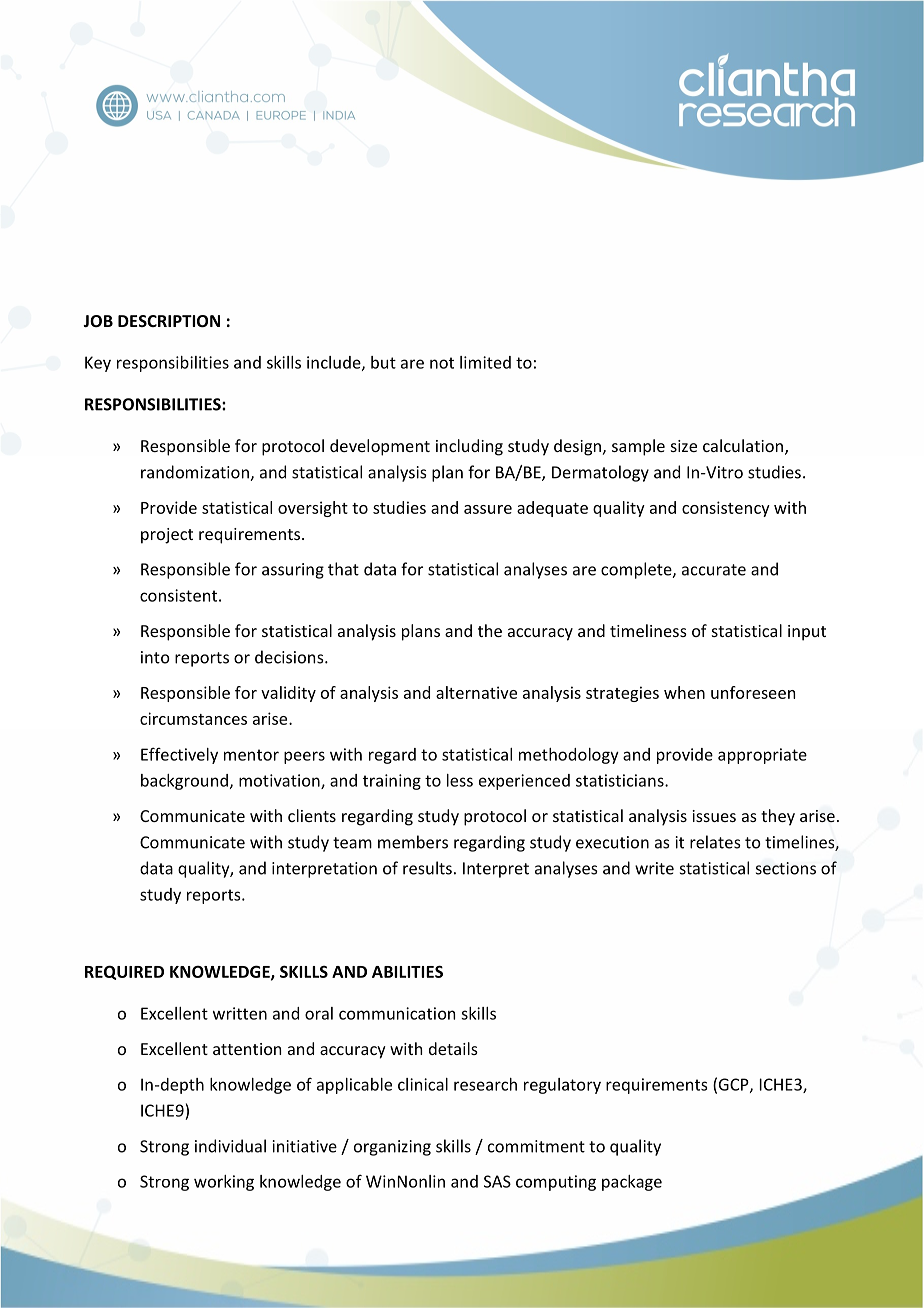  Describe the element at coordinates (427, 868) in the screenshot. I see `results` at that location.
